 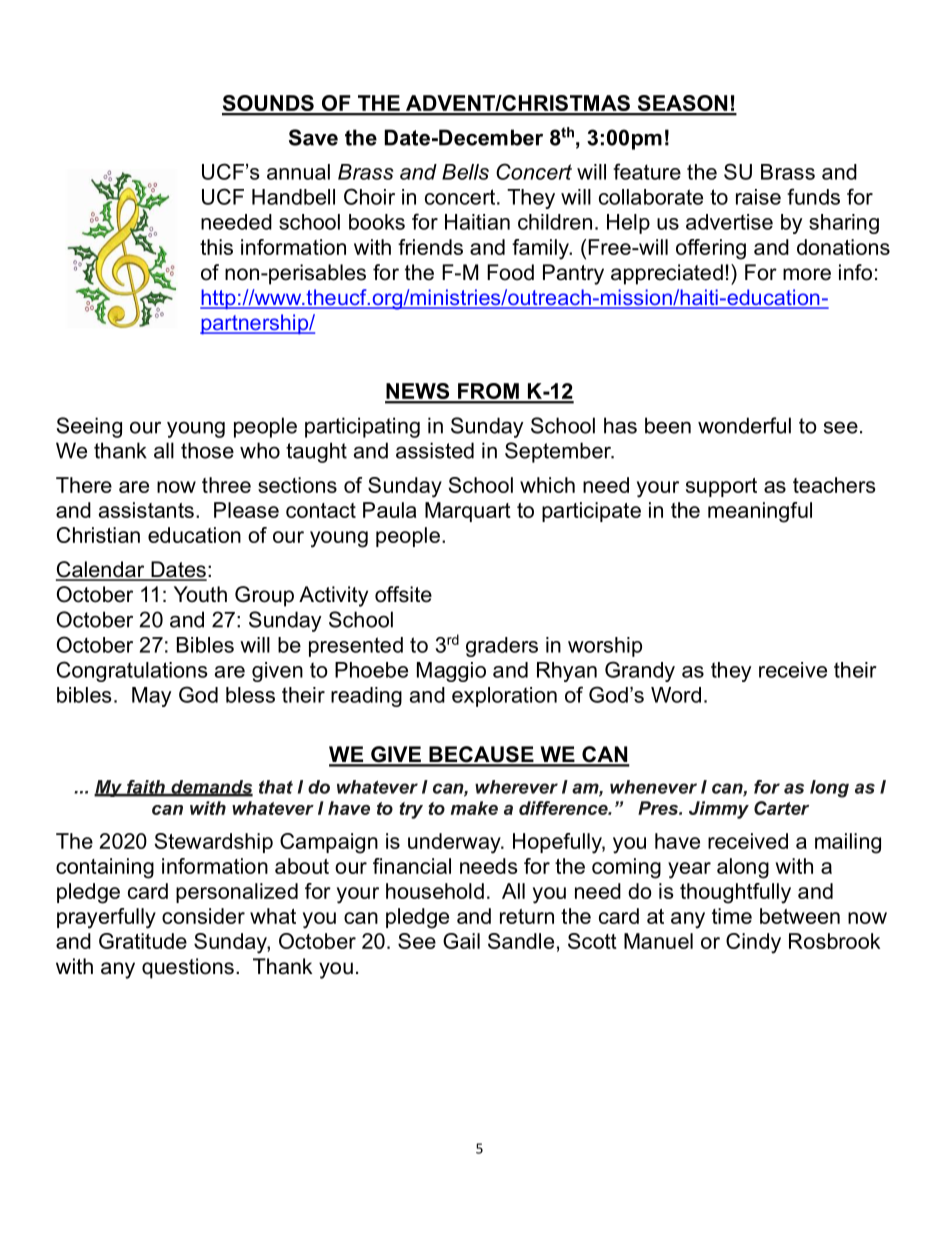 What do you see at coordinates (682, 104) in the screenshot?
I see `SEASON` at bounding box center [682, 104].
